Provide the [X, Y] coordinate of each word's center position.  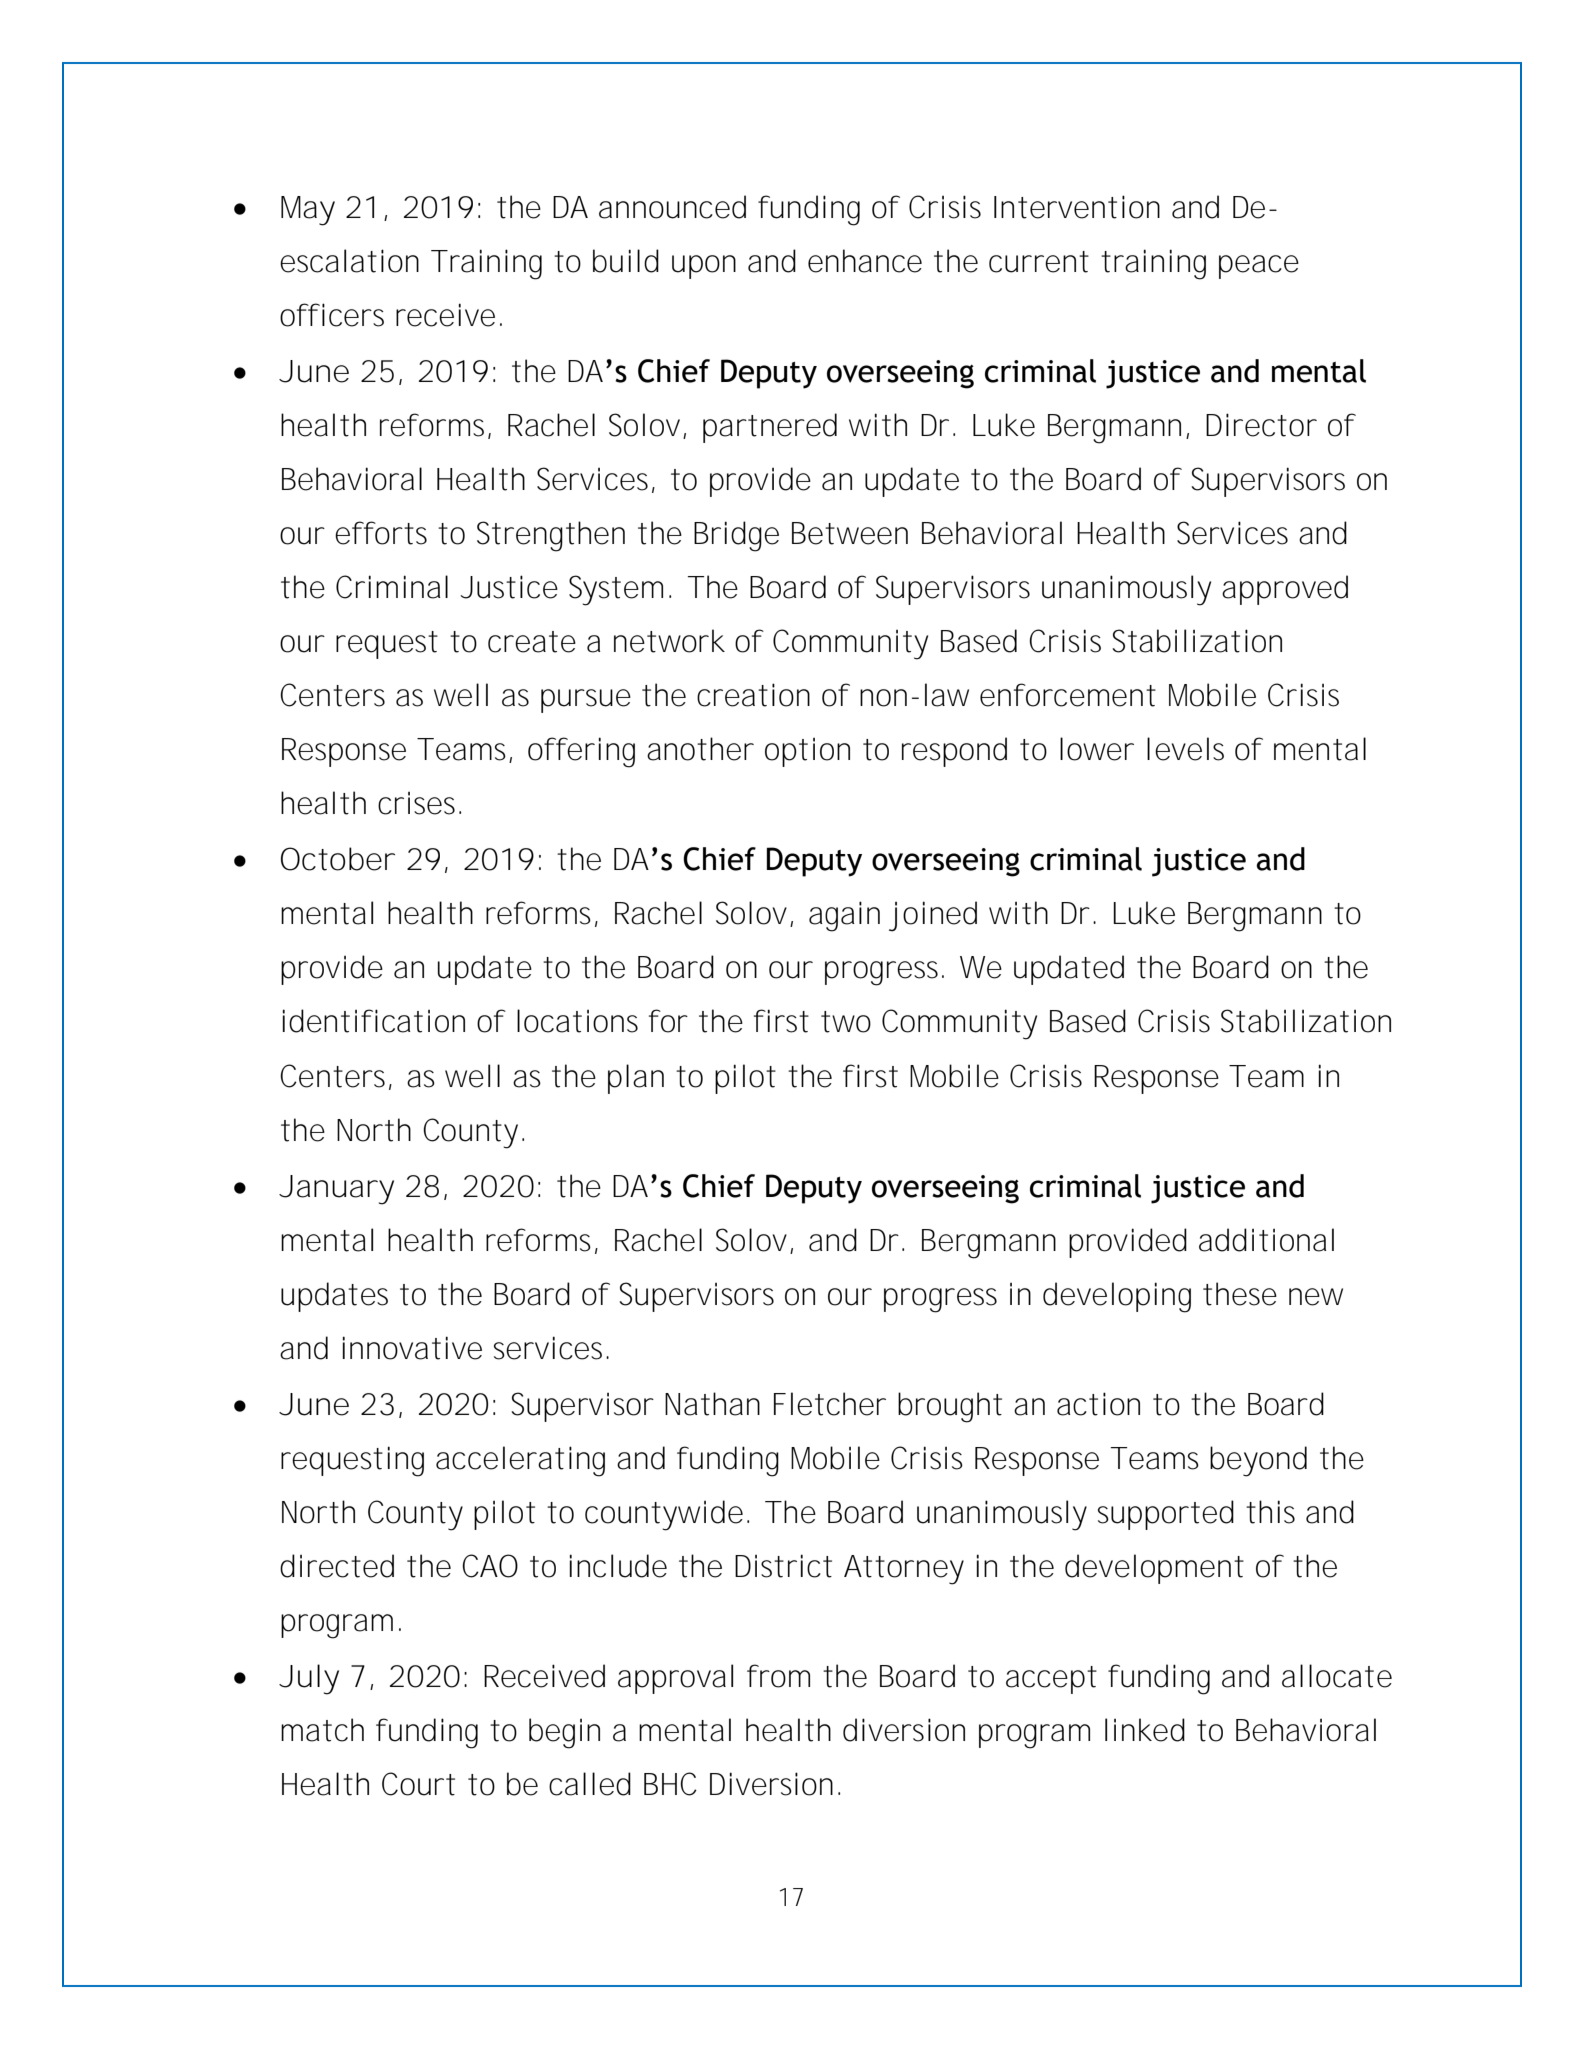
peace [1259, 267]
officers [332, 315]
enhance [865, 261]
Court [418, 1784]
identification [373, 1021]
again [844, 916]
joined [933, 916]
